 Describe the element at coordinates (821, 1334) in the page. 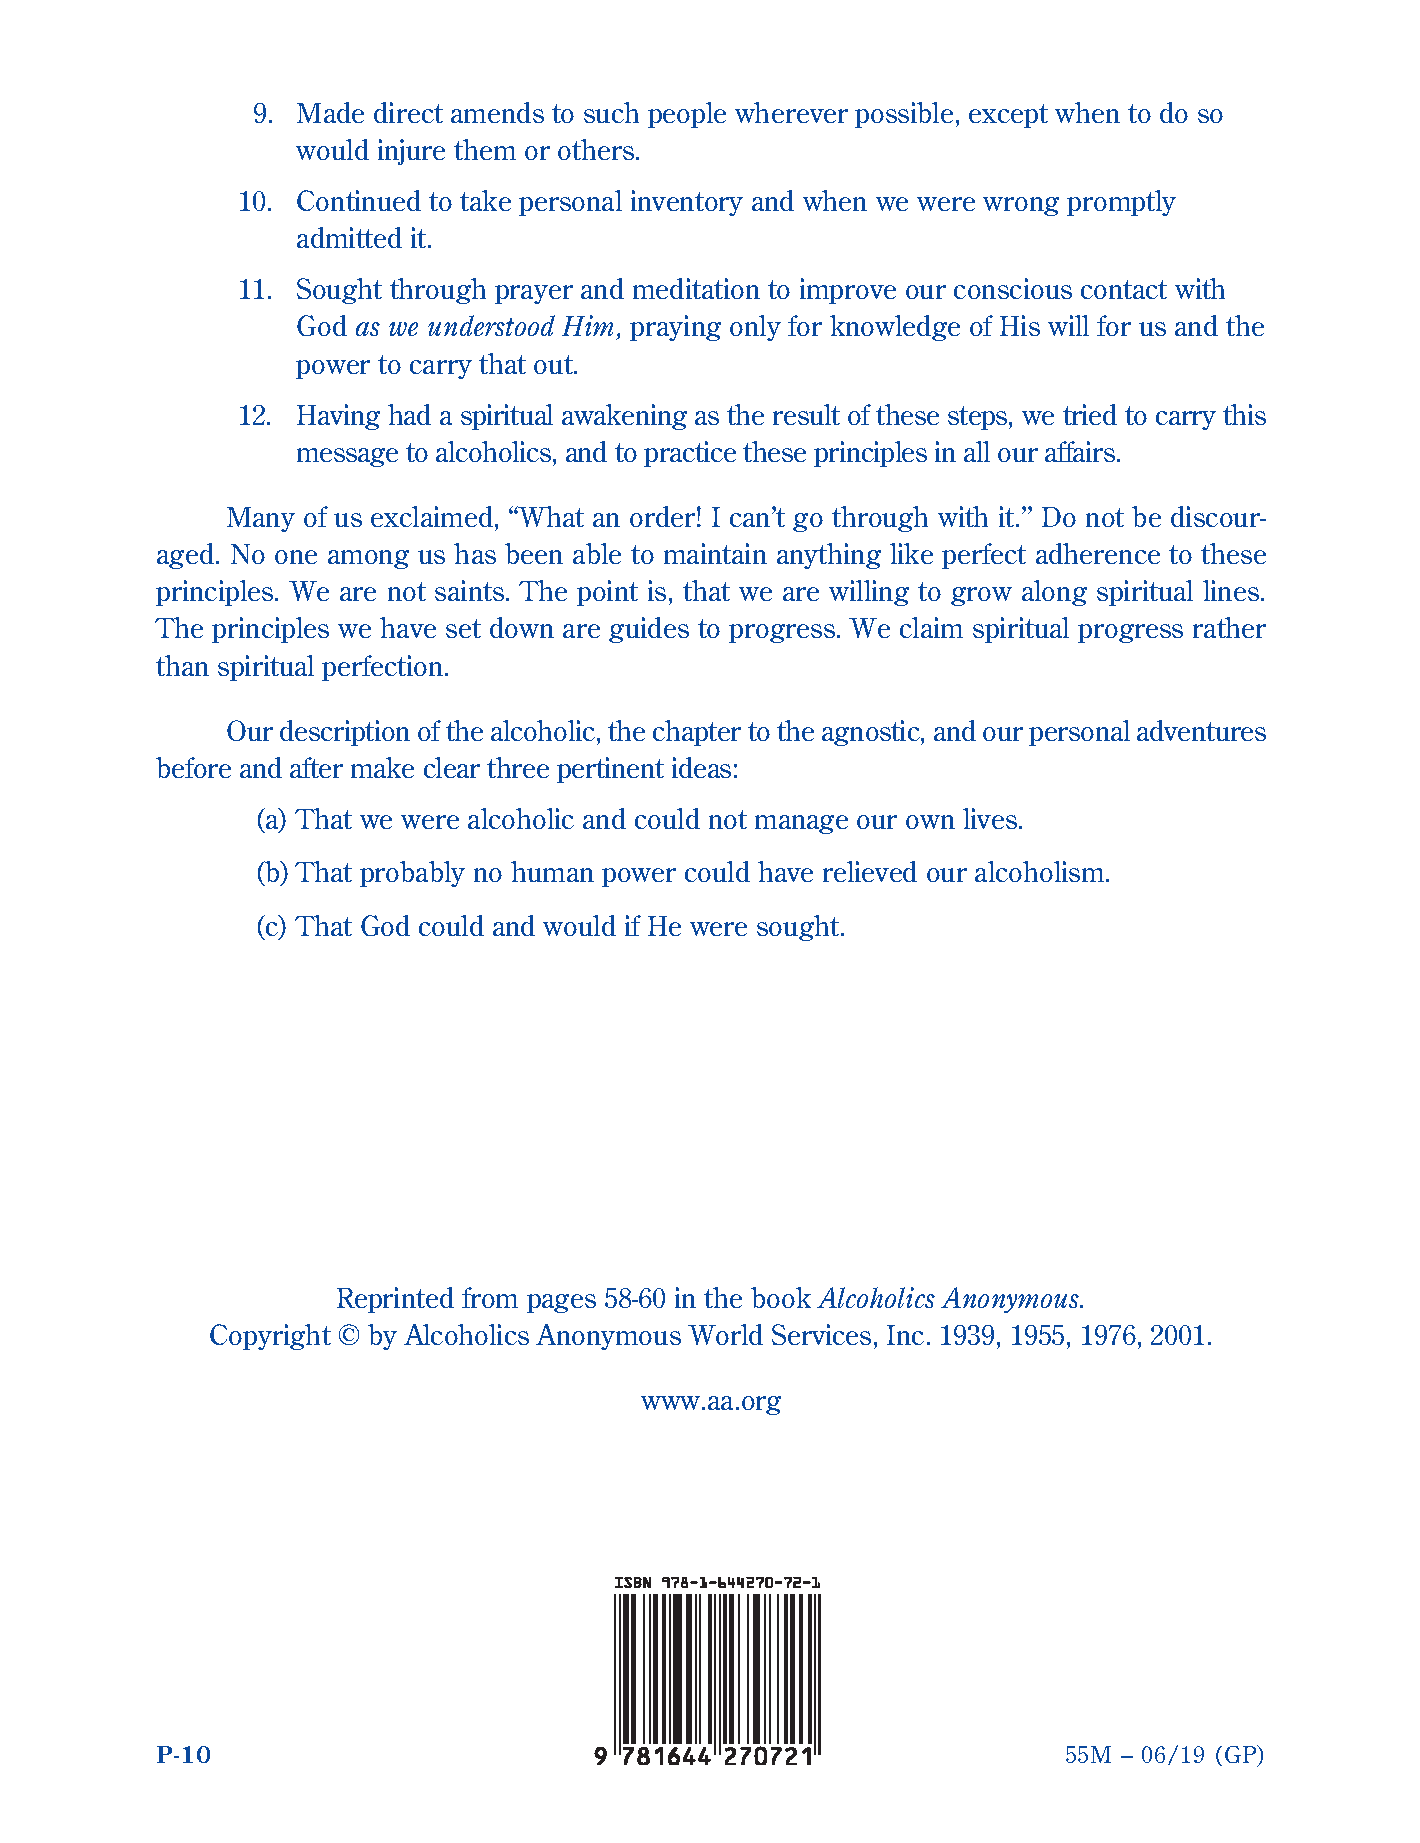

I see `Services` at that location.
